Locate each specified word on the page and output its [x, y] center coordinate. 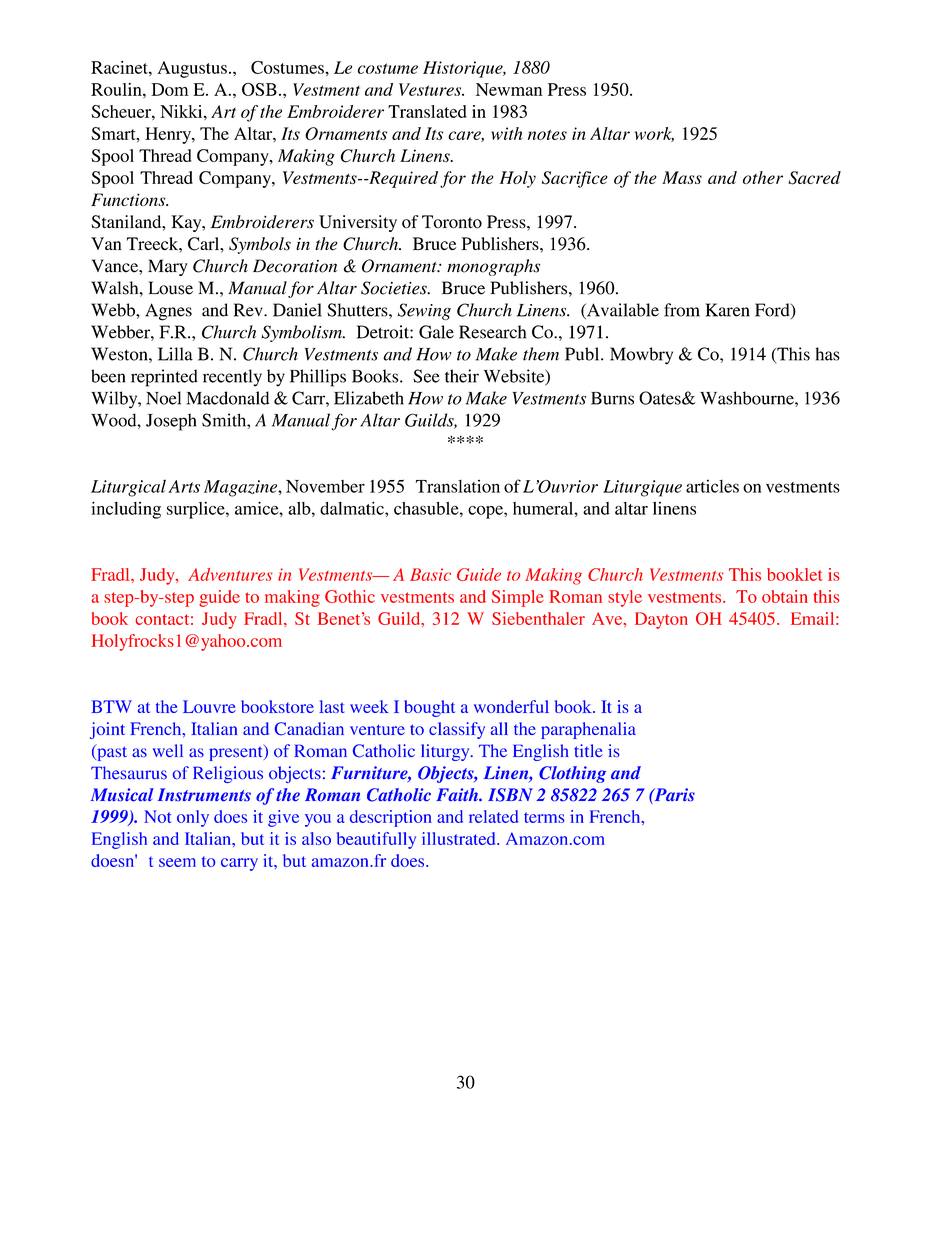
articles [712, 486]
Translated [427, 111]
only [193, 818]
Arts [184, 486]
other [763, 177]
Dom [170, 89]
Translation [458, 486]
